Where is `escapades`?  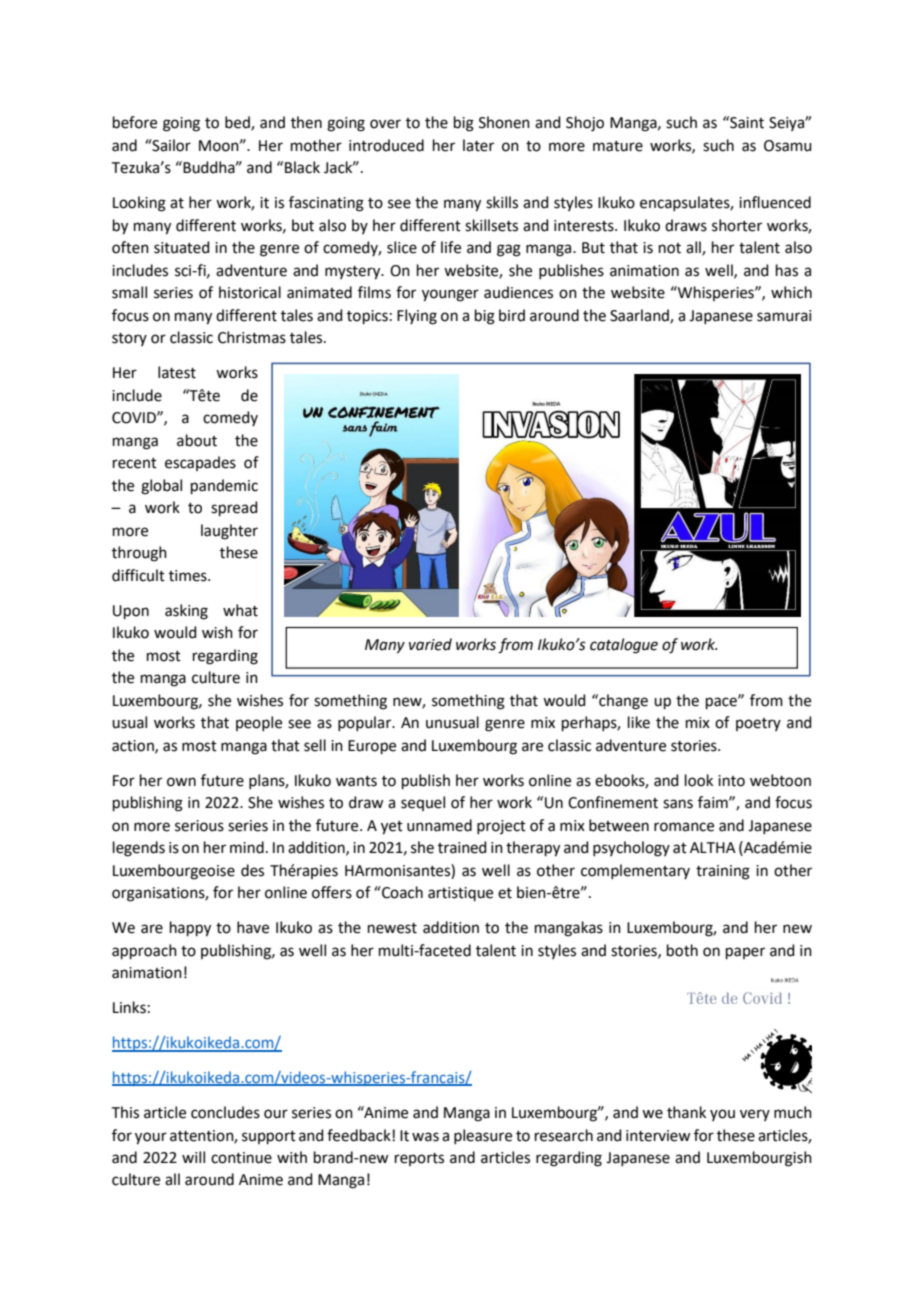
escapades is located at coordinates (200, 463).
